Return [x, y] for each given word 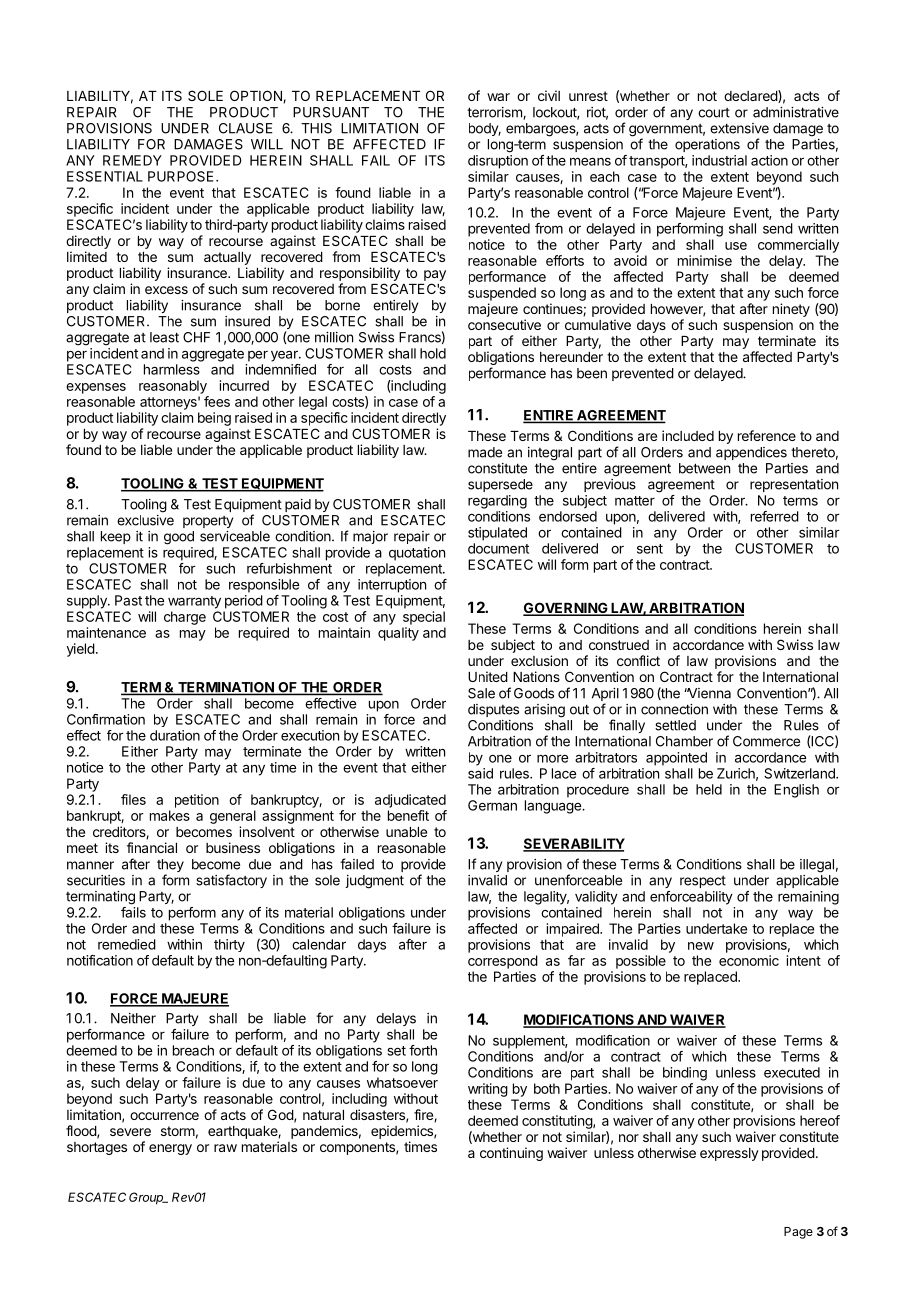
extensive [739, 128]
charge [185, 618]
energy [170, 1149]
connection [674, 709]
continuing [511, 1154]
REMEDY [132, 160]
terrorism [495, 113]
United [488, 676]
